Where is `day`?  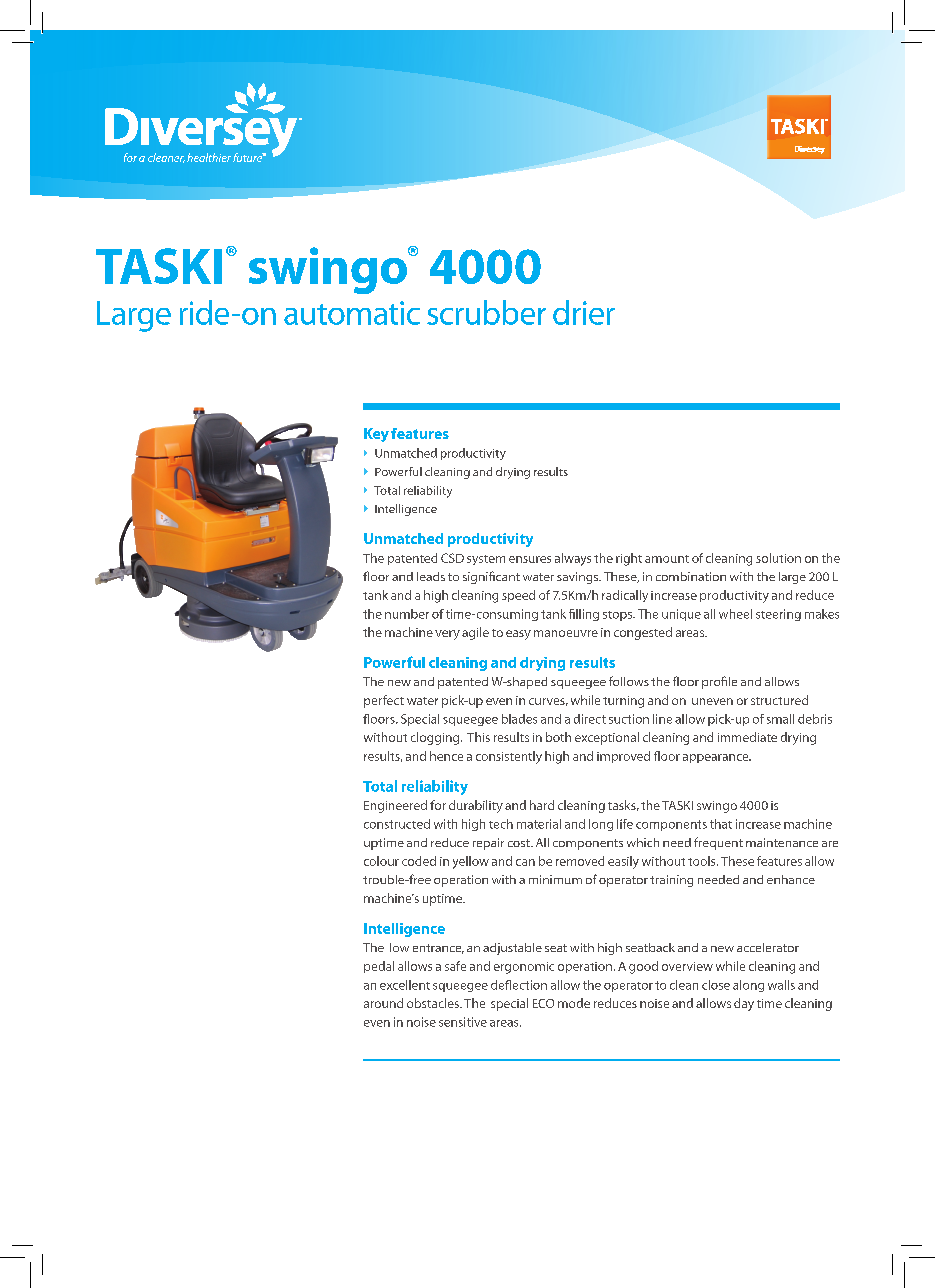 day is located at coordinates (744, 1004).
